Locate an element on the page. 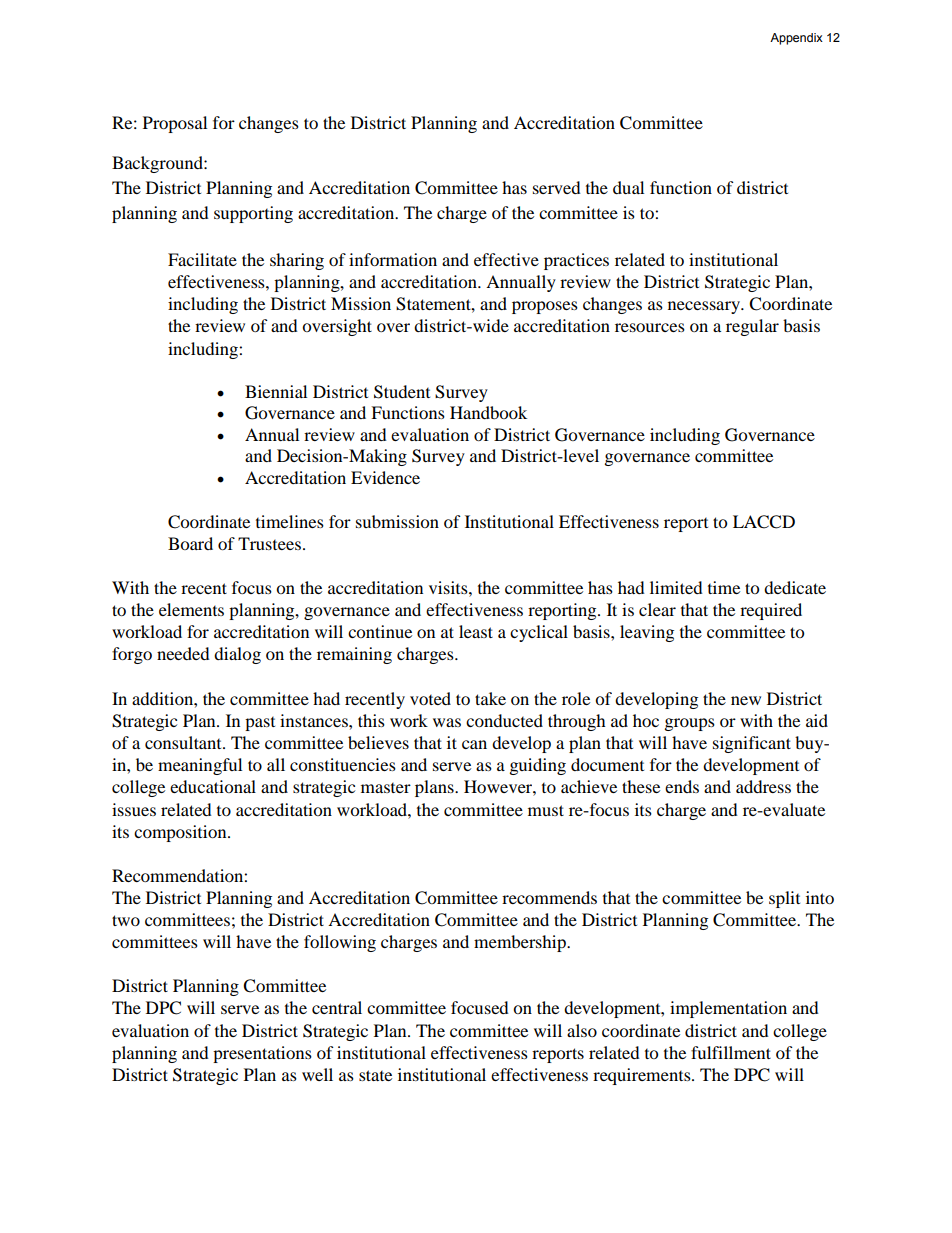 This image has height=1233, width=952. Board is located at coordinates (190, 543).
